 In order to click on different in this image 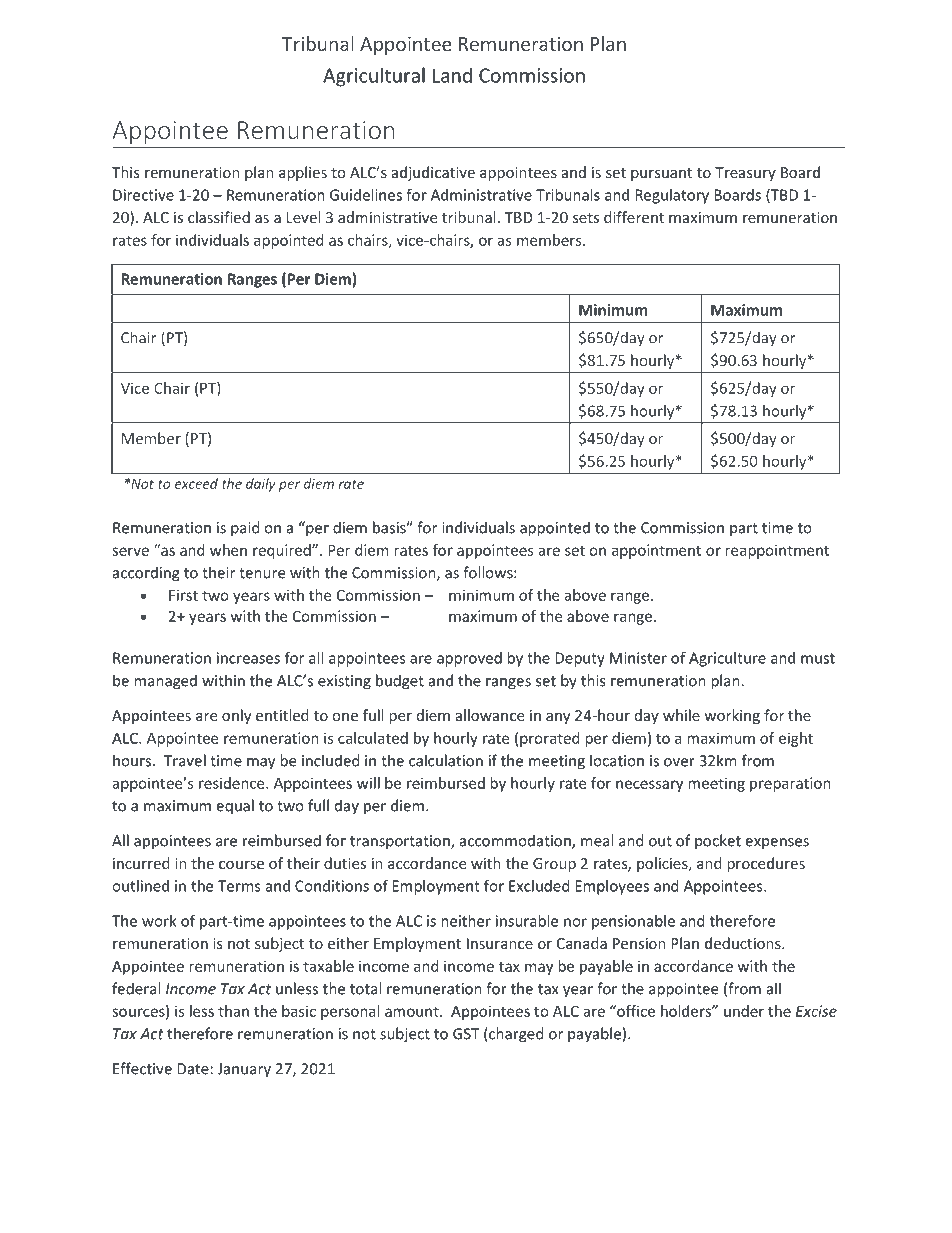, I will do `click(634, 217)`.
